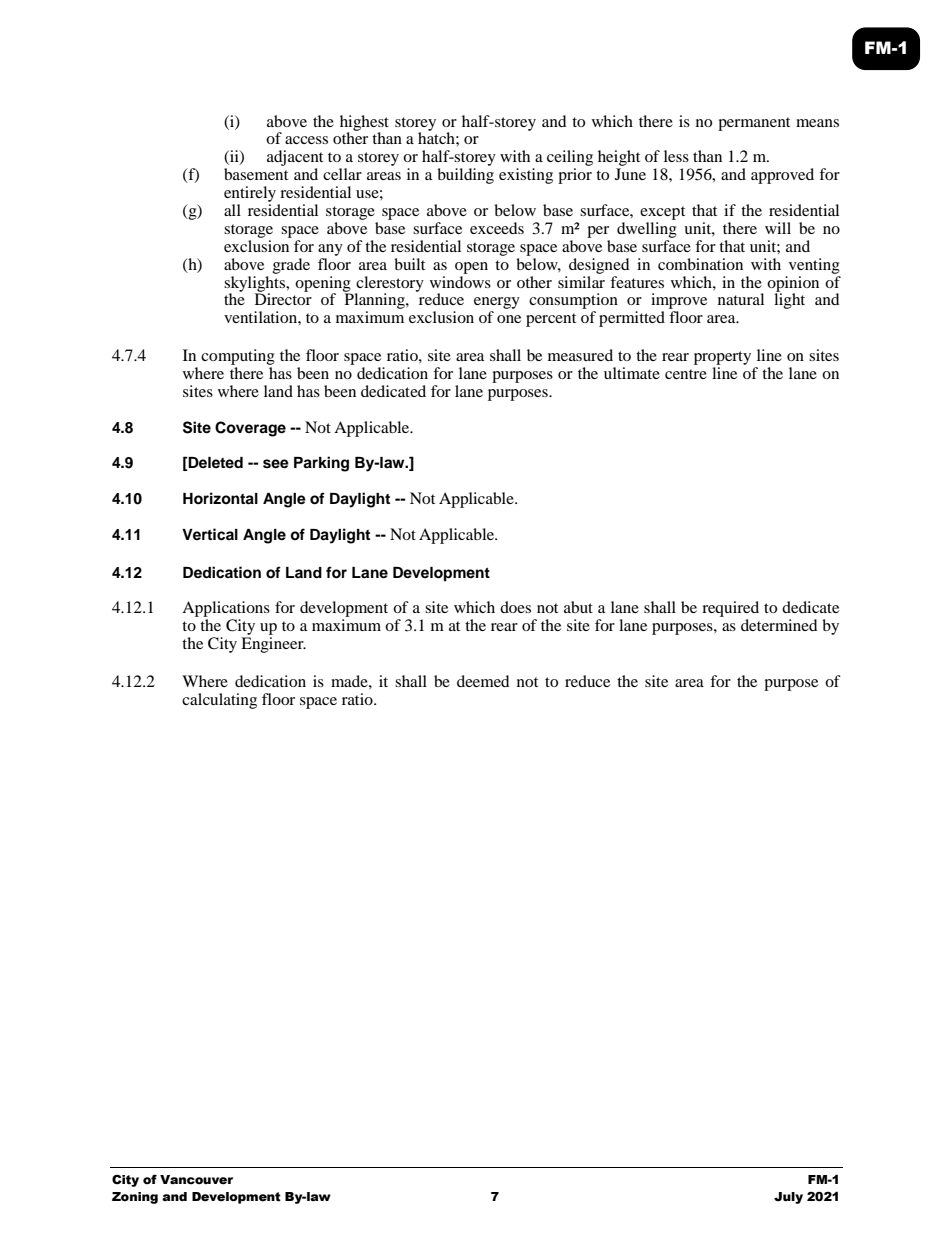  Describe the element at coordinates (788, 1198) in the screenshot. I see `July` at that location.
